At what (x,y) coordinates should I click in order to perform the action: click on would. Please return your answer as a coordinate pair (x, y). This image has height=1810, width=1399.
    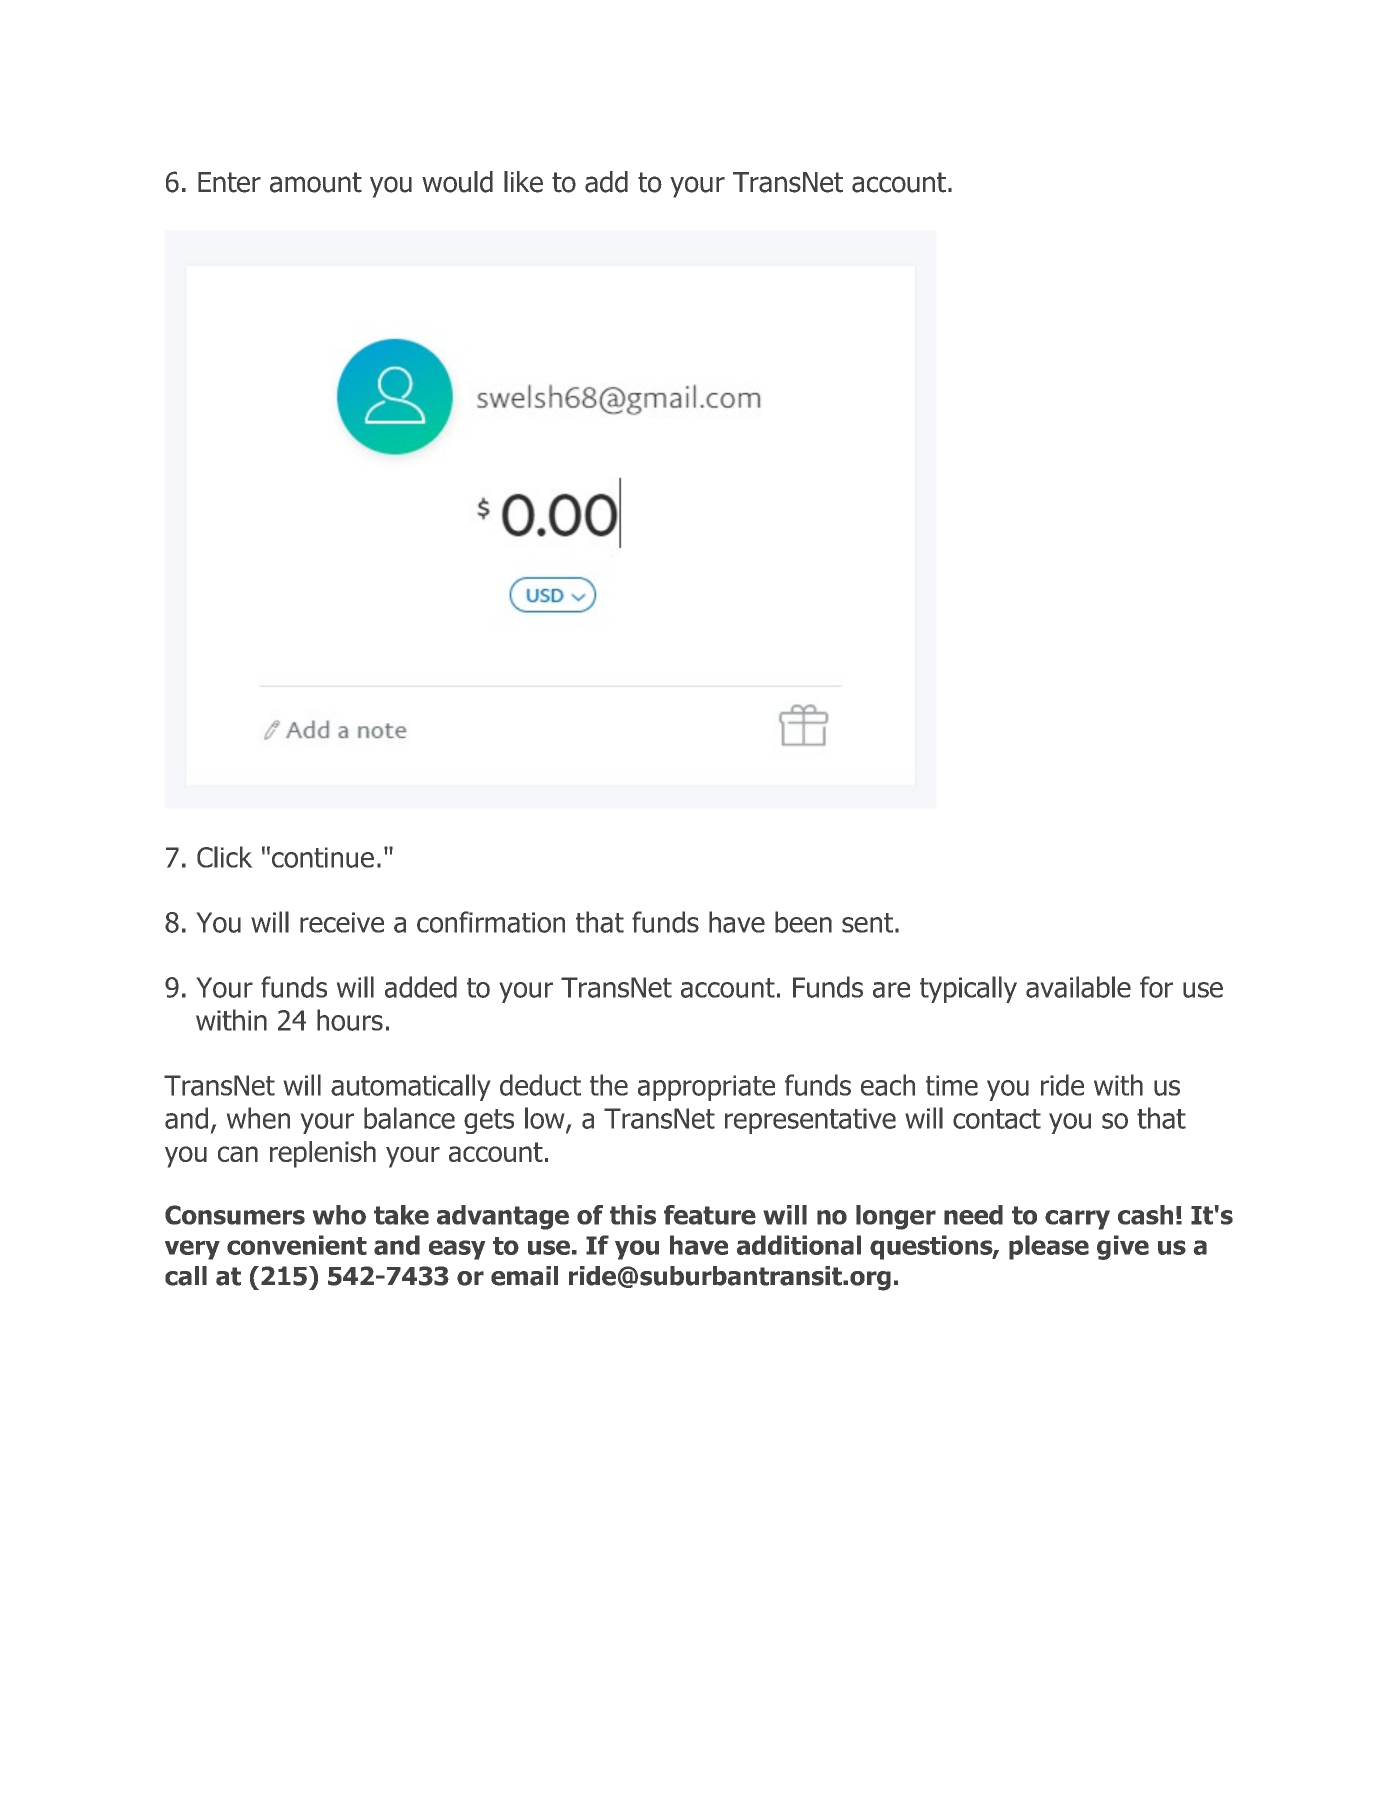
    Looking at the image, I should click on (457, 182).
